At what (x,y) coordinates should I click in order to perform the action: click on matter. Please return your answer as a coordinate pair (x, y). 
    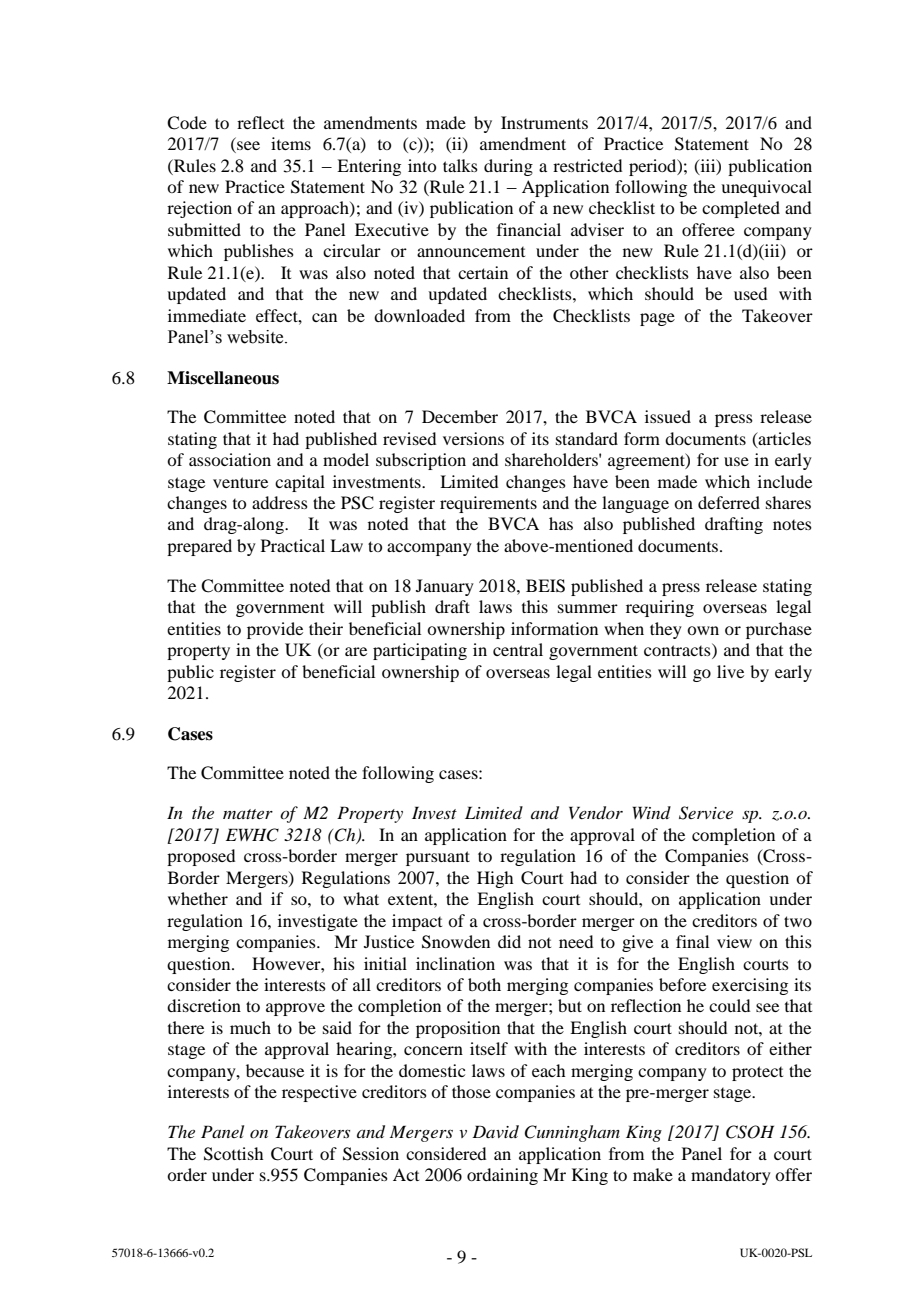
    Looking at the image, I should click on (248, 814).
